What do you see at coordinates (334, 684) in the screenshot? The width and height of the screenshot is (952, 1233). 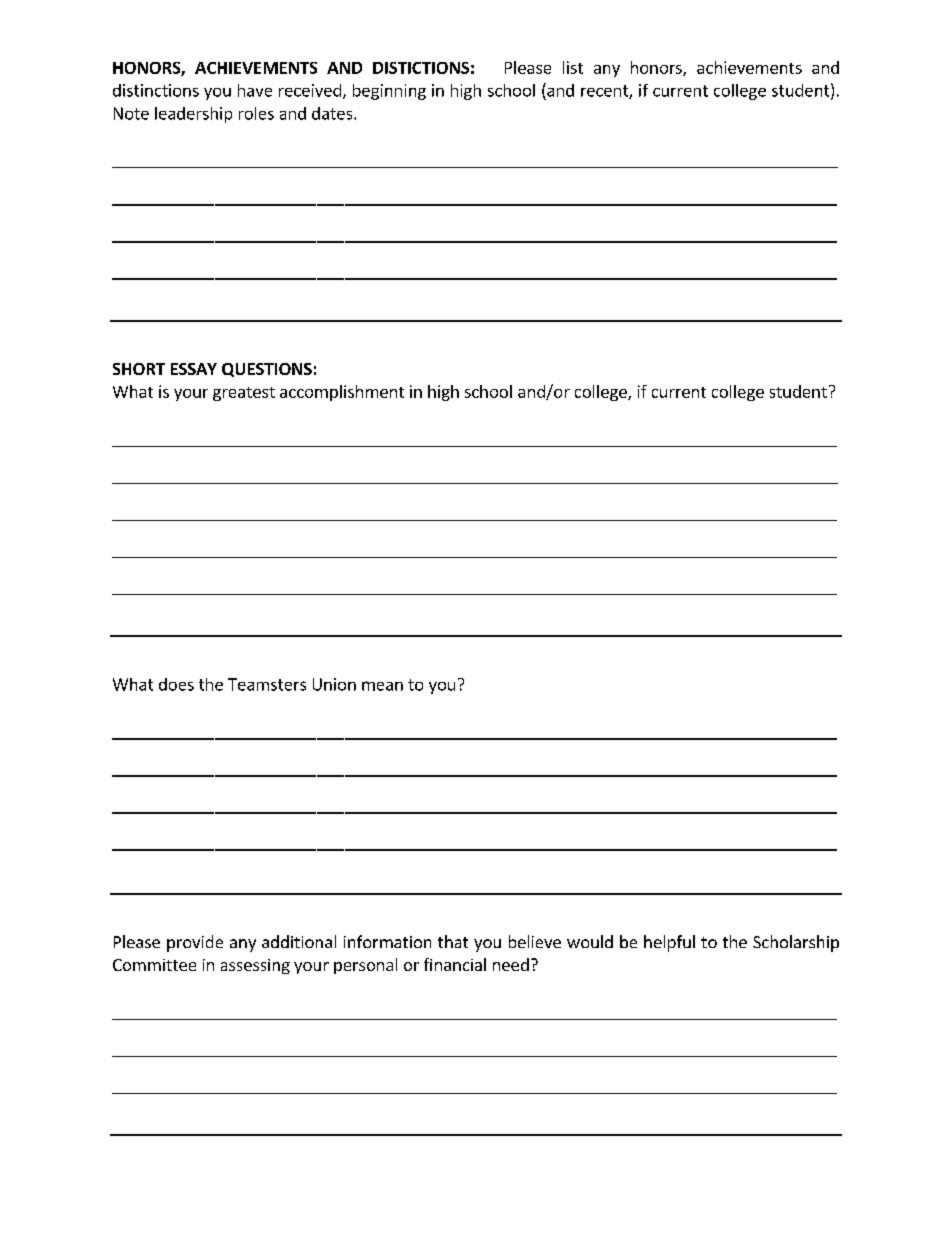 I see `Union` at bounding box center [334, 684].
